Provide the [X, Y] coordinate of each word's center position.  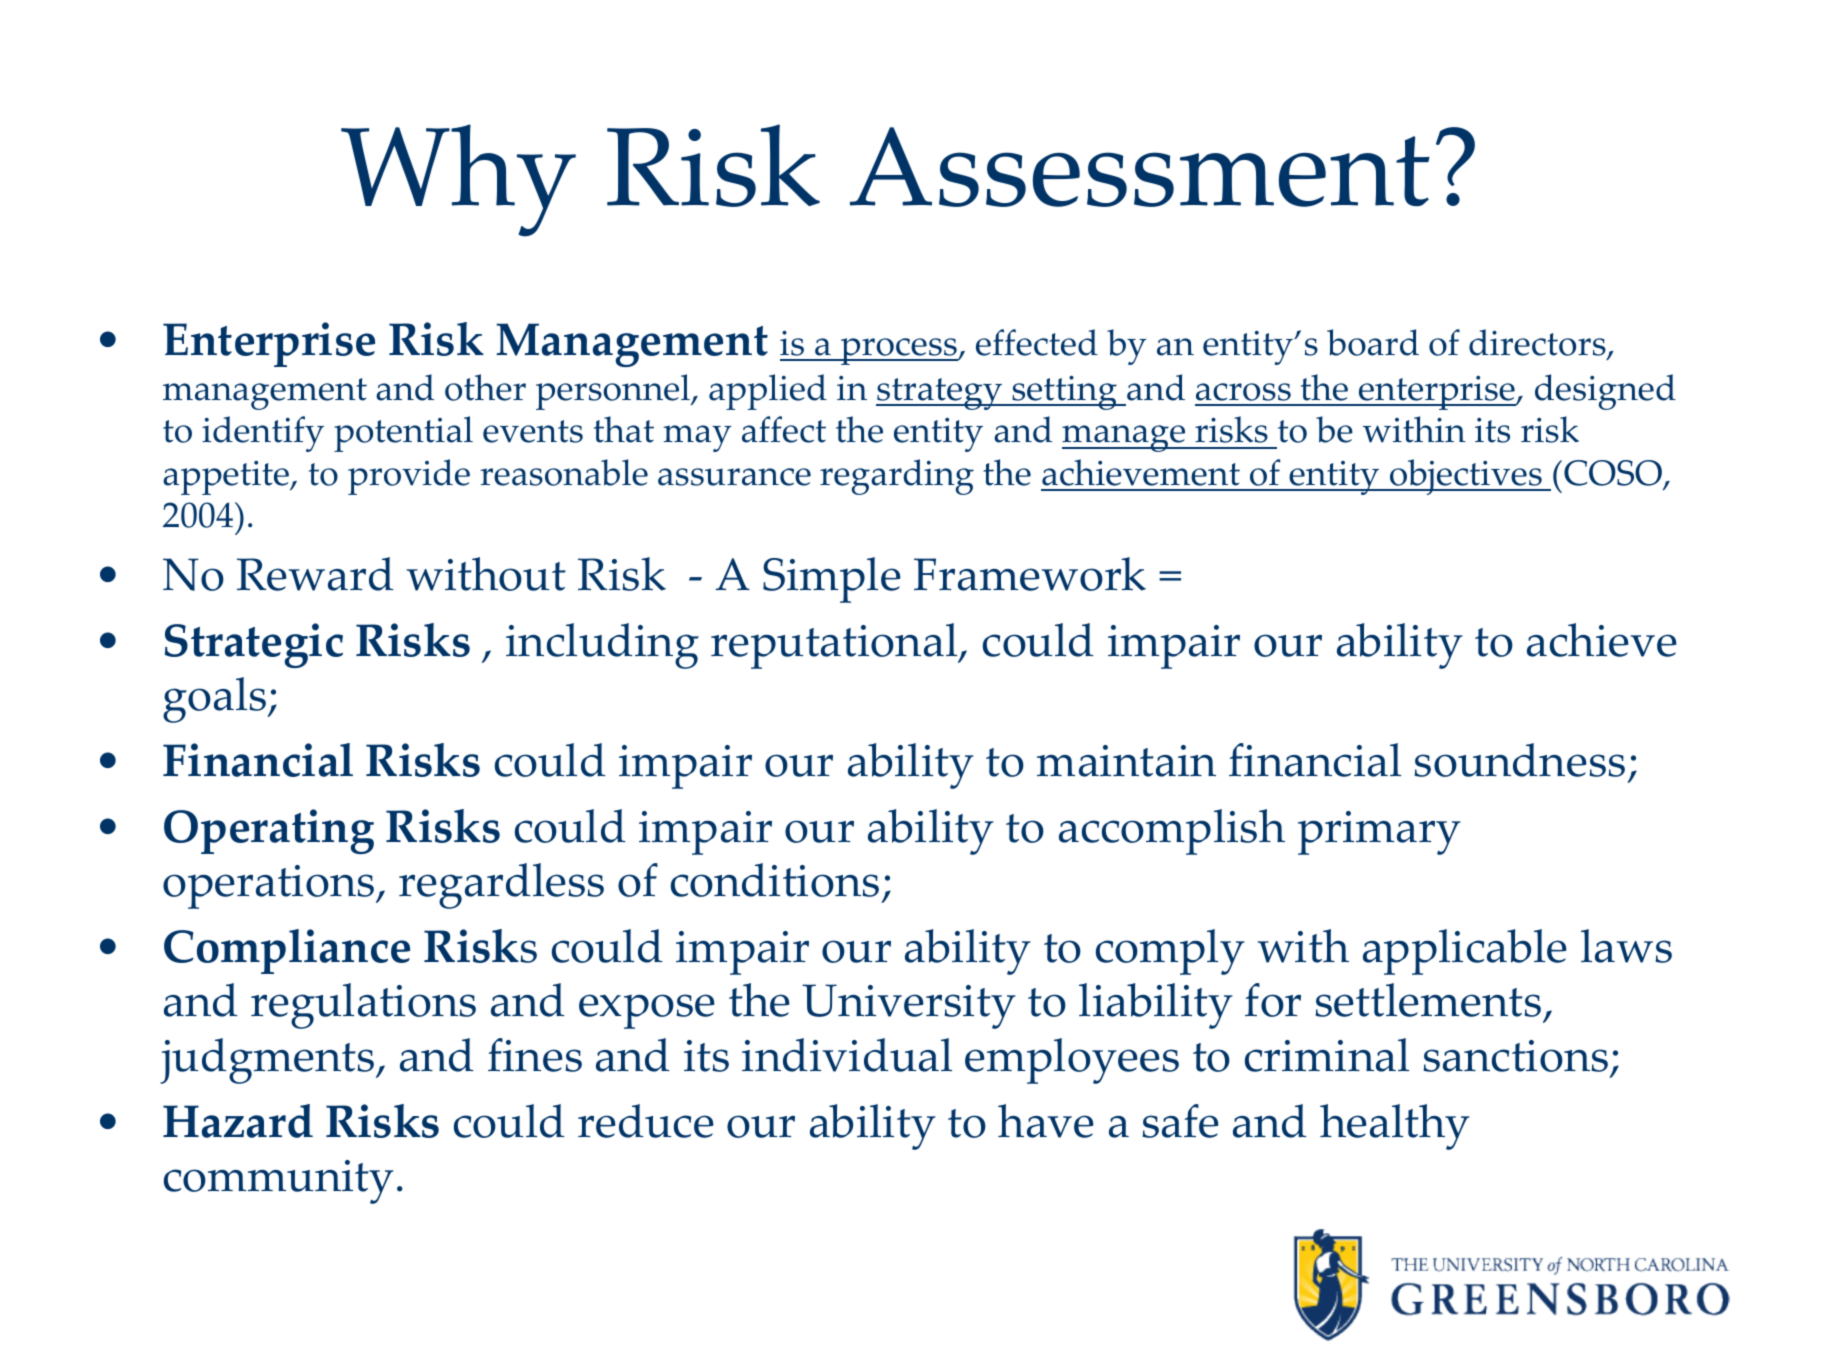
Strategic [254, 645]
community [279, 1182]
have [1046, 1121]
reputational [835, 646]
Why [458, 180]
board [1373, 342]
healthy [1395, 1127]
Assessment [1140, 167]
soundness [1519, 760]
